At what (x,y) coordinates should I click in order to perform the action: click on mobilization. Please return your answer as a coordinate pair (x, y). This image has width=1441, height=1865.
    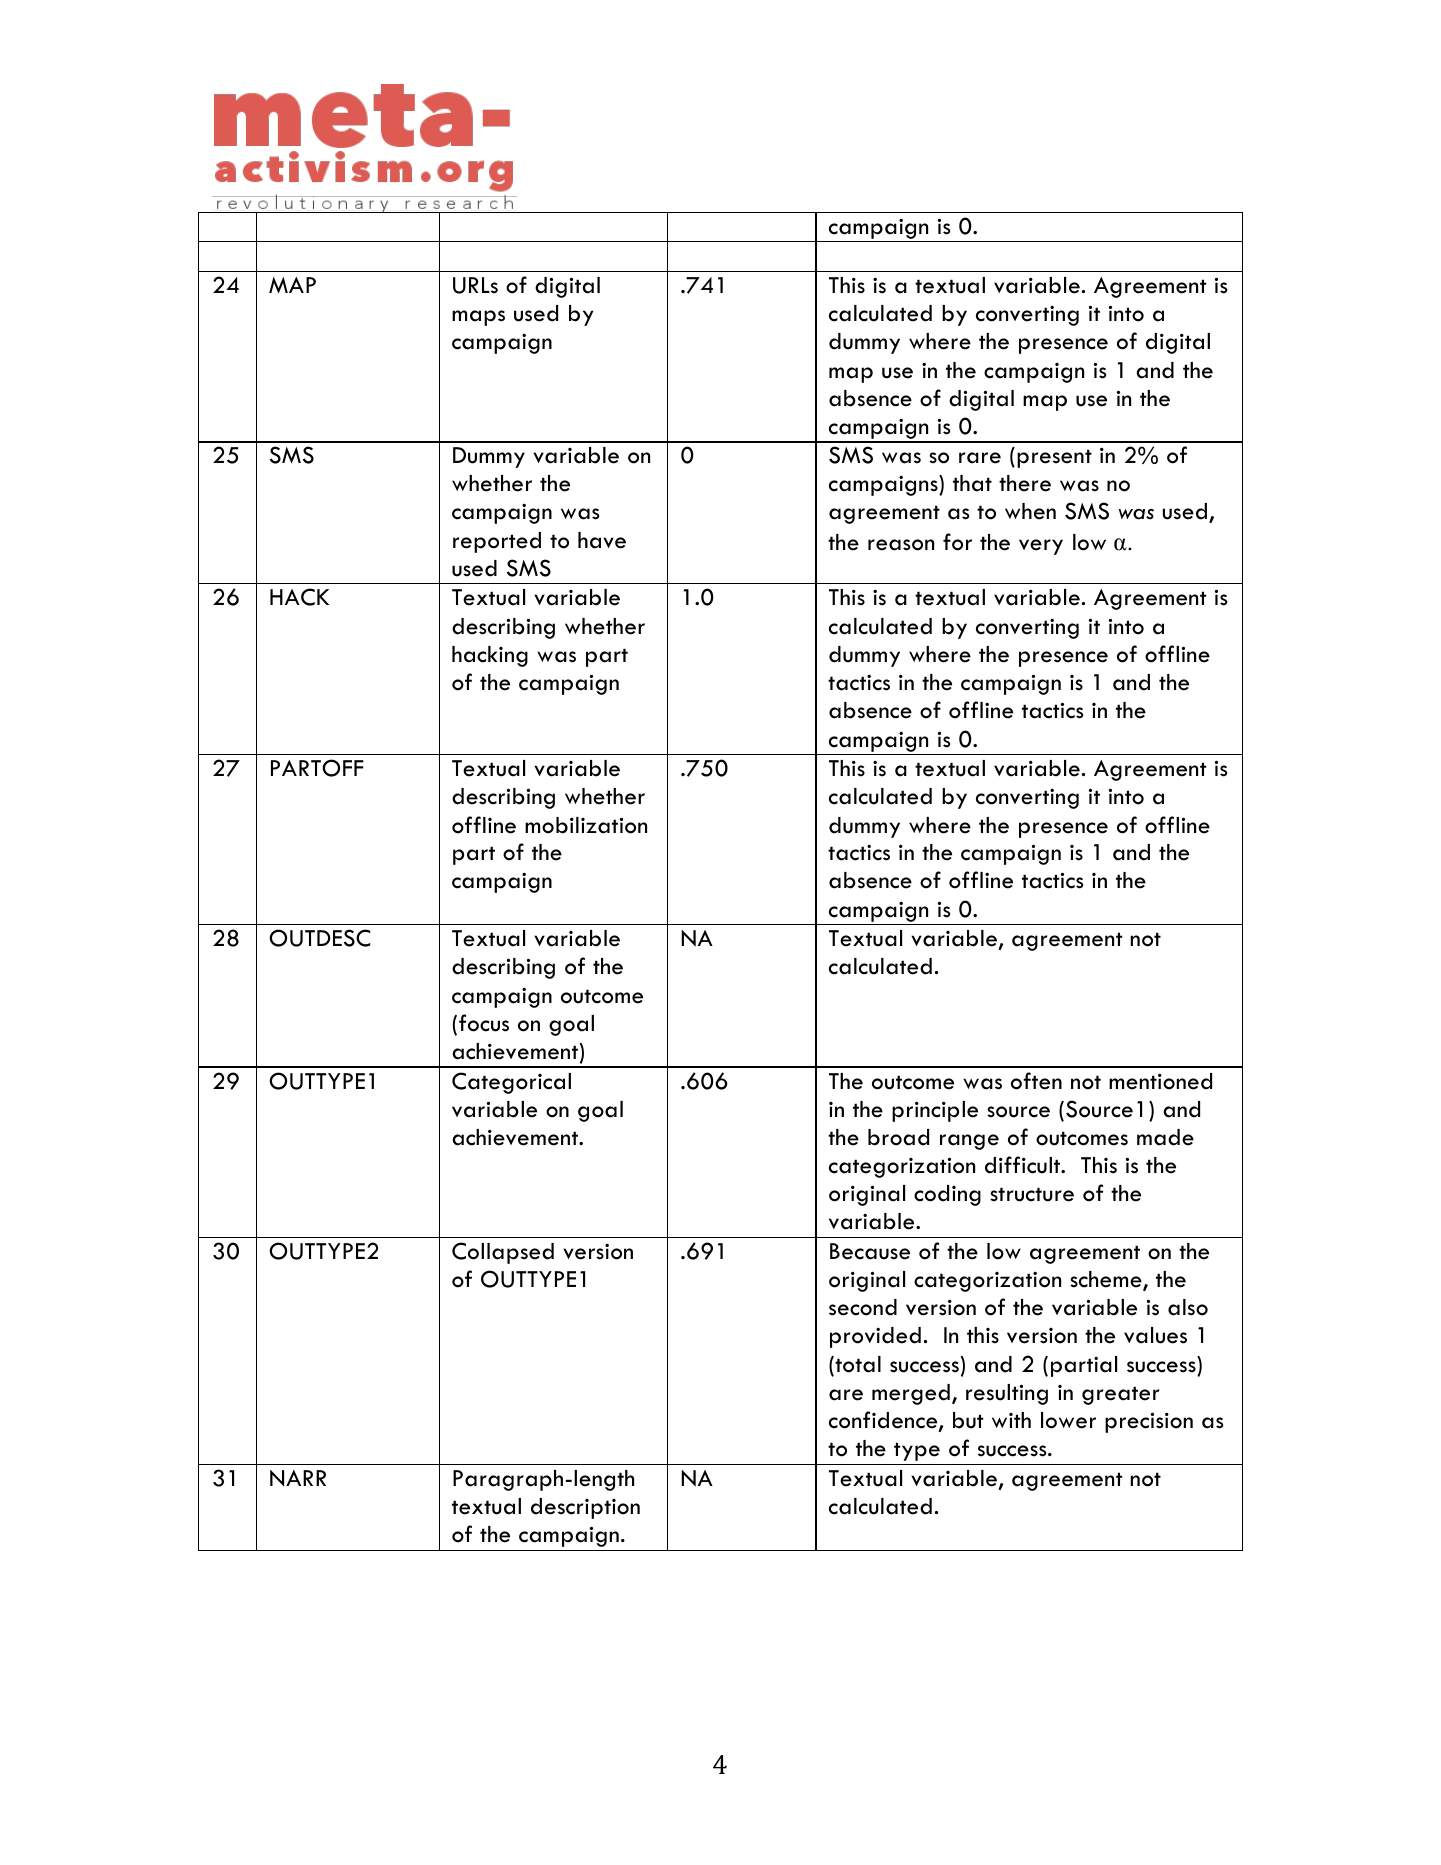
    Looking at the image, I should click on (586, 825).
